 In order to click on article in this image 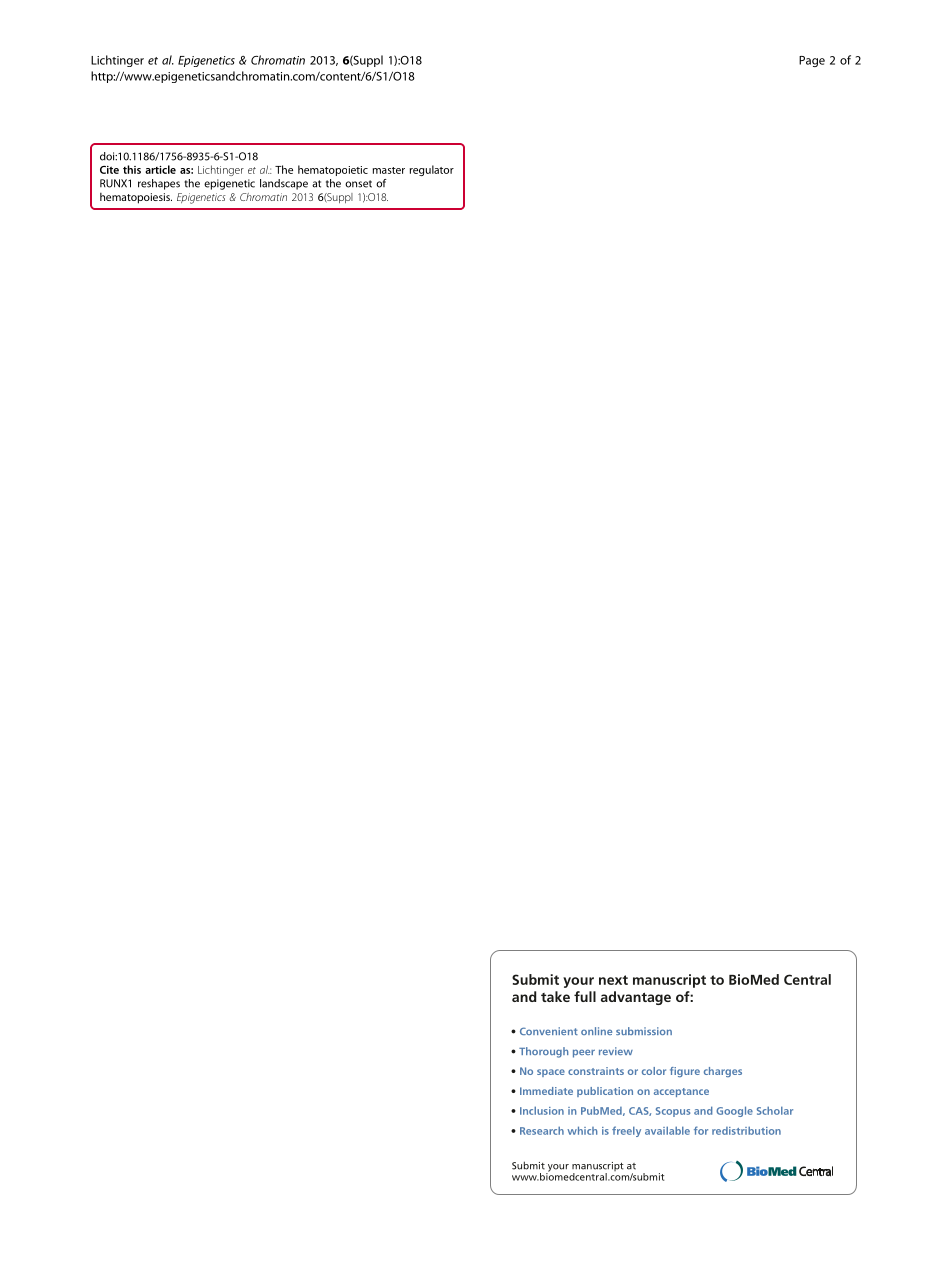, I will do `click(160, 169)`.
